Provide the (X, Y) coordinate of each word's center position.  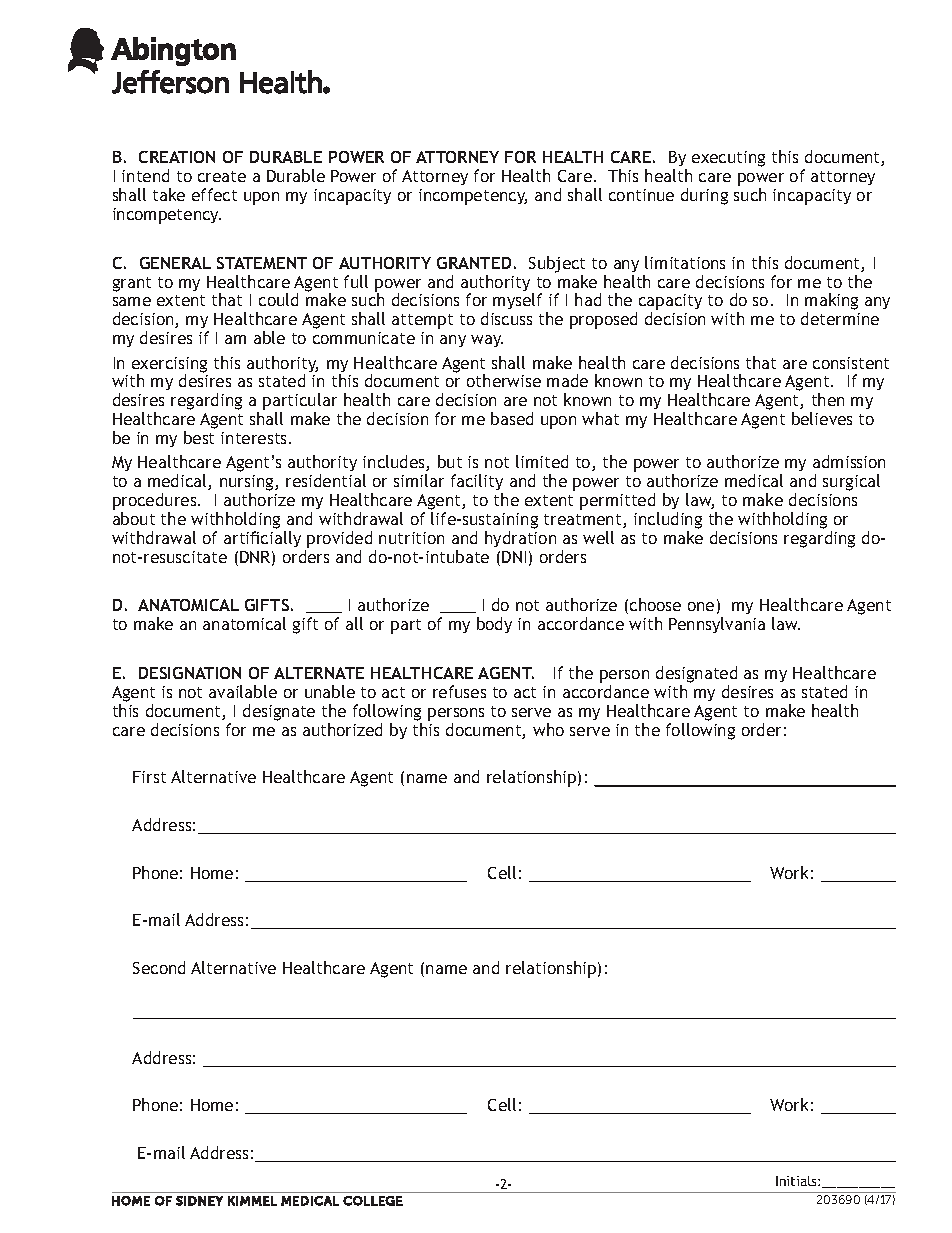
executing (728, 159)
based (512, 418)
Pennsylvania (717, 625)
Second (159, 967)
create (222, 176)
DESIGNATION (190, 673)
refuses (459, 691)
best (199, 437)
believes (822, 418)
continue (641, 195)
